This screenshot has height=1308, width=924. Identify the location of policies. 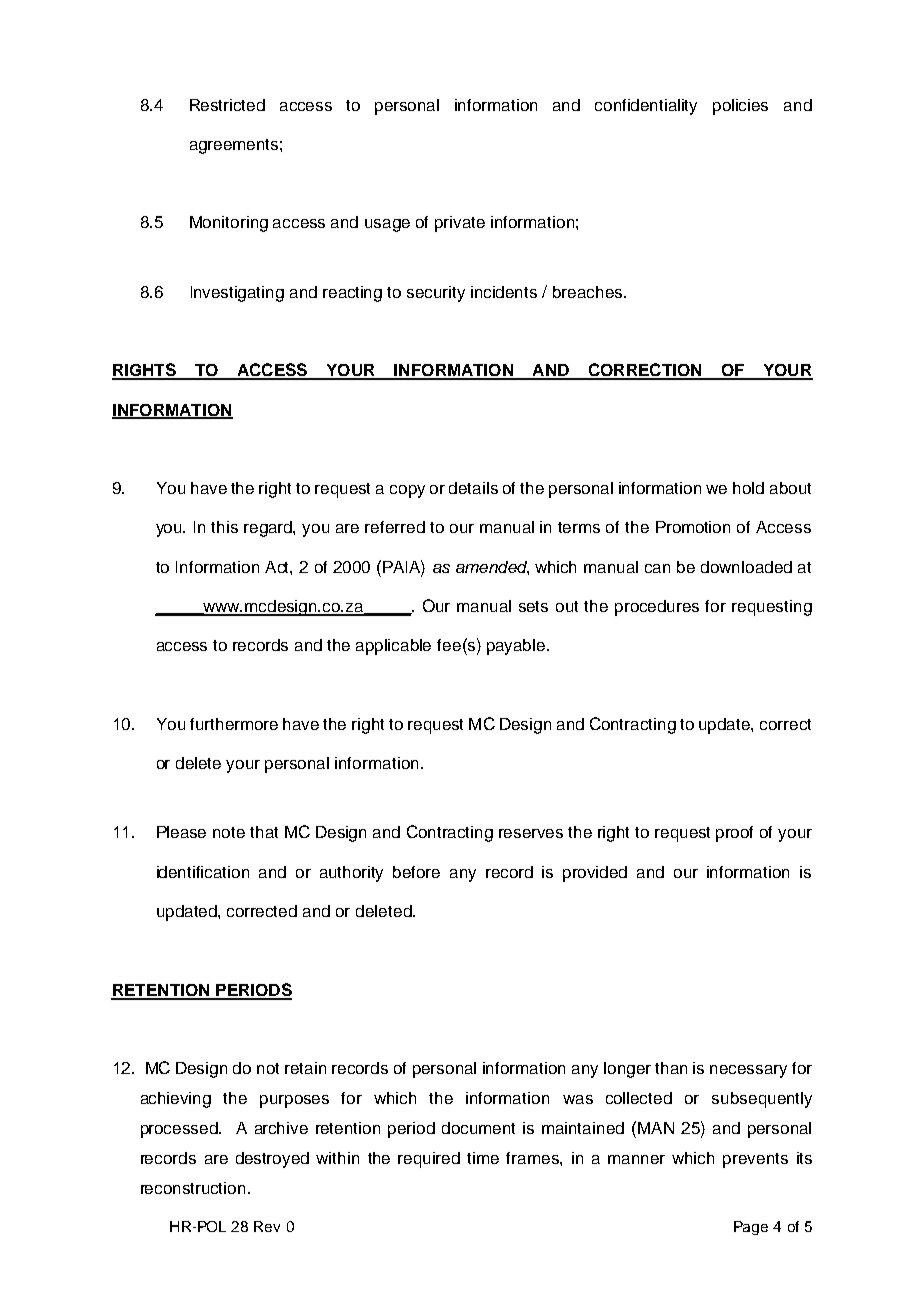
(740, 107).
